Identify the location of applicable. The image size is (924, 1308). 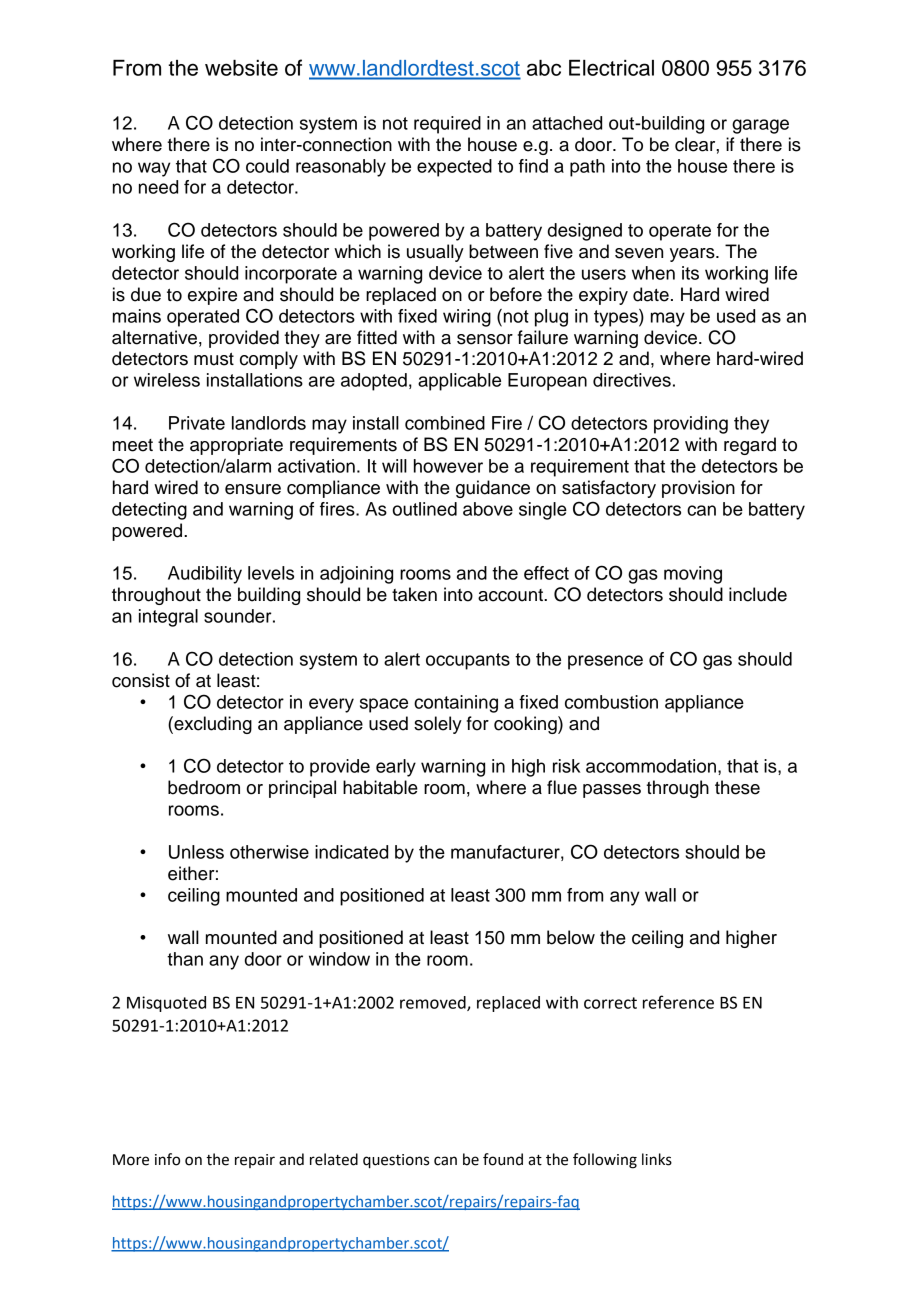
(459, 382).
